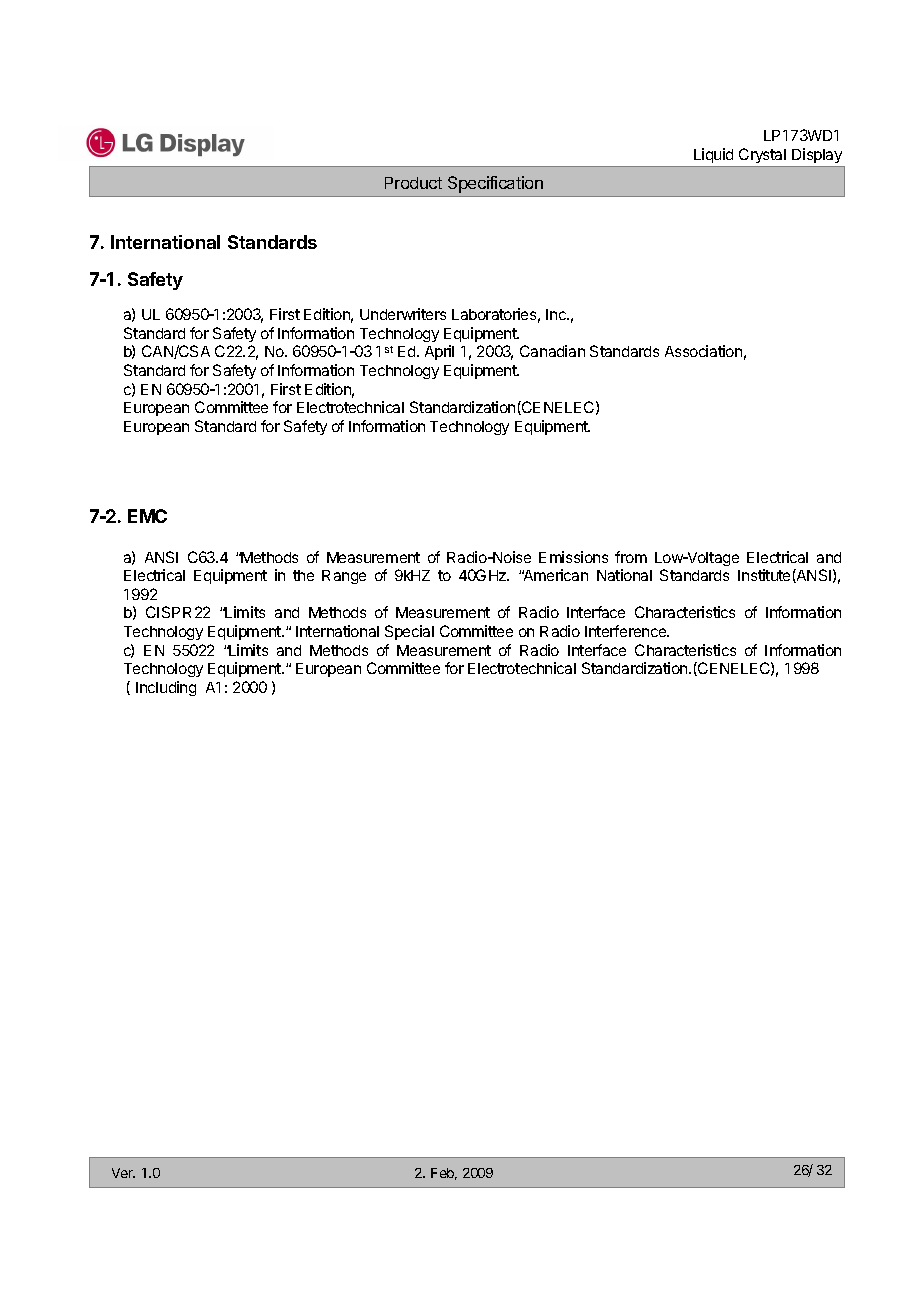 This document has height=1308, width=924. Describe the element at coordinates (344, 577) in the document. I see `Range` at that location.
